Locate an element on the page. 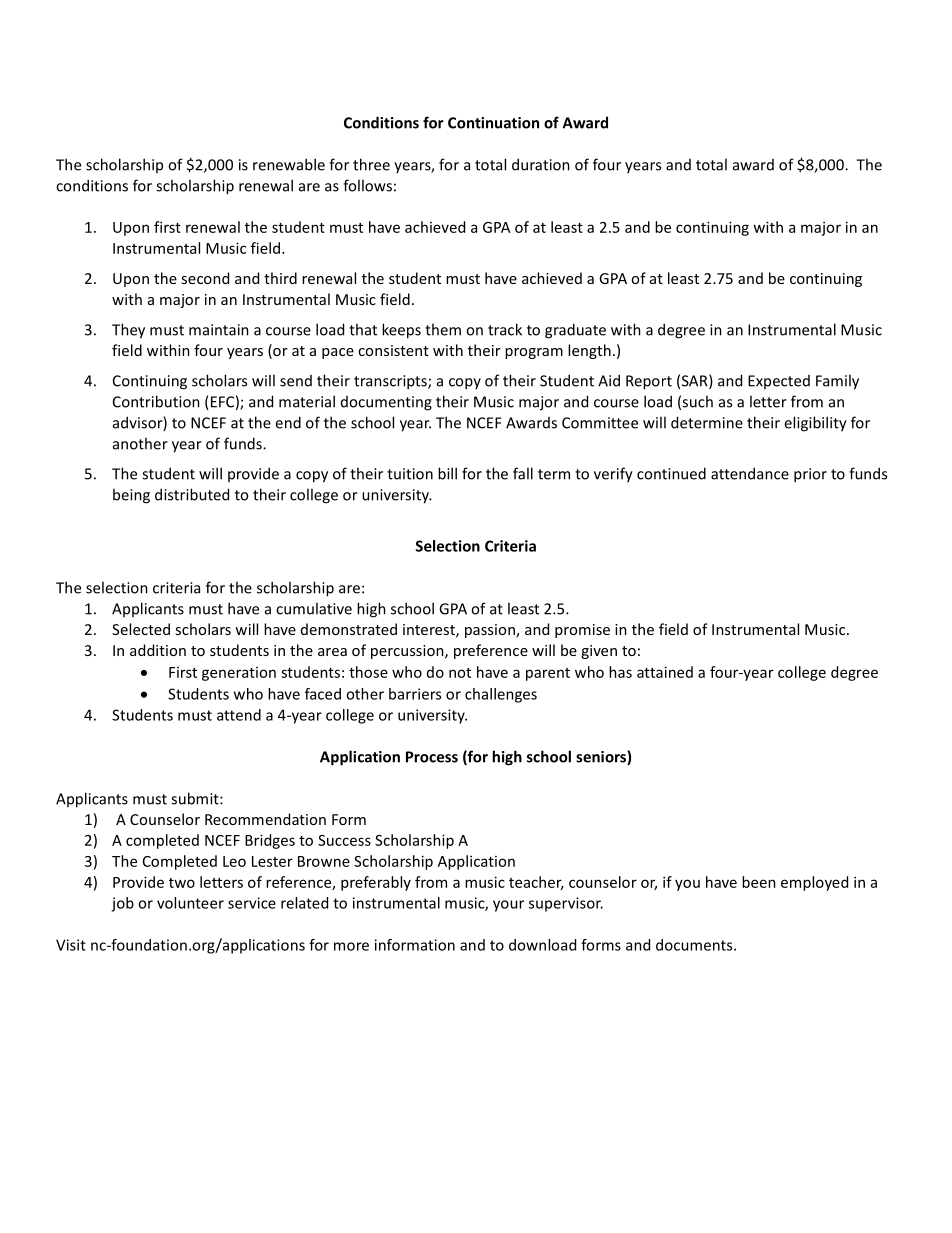 This image has height=1233, width=952. Process is located at coordinates (432, 757).
